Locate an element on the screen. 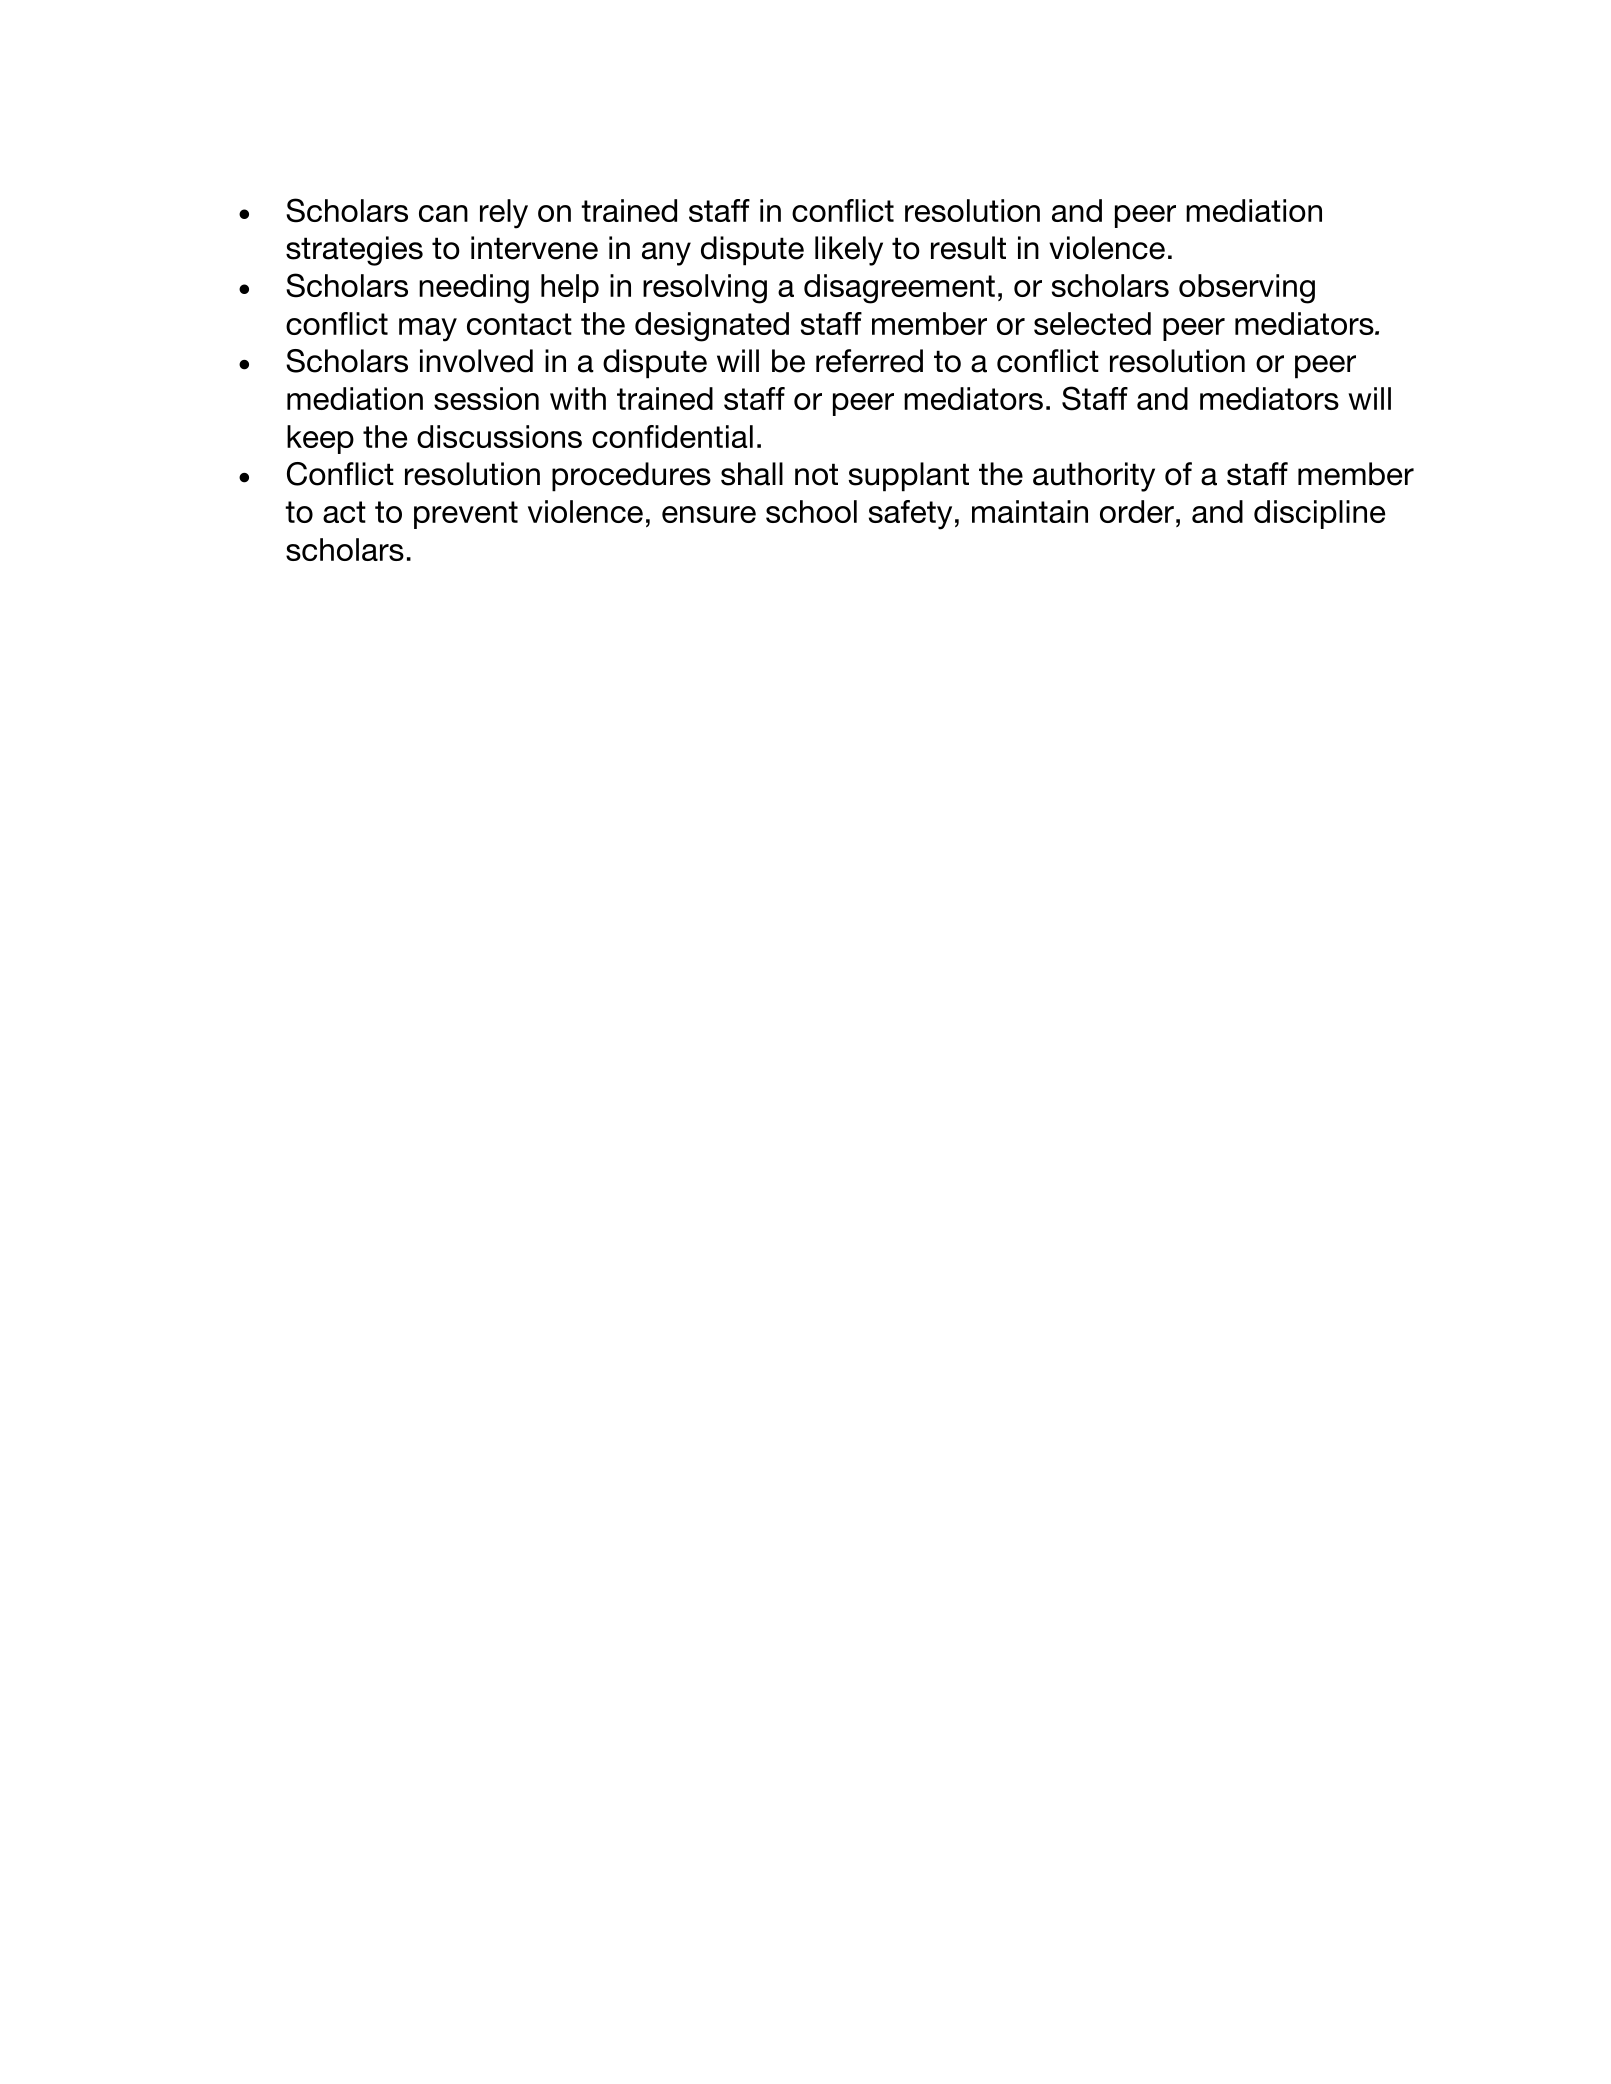 The height and width of the screenshot is (2084, 1611). can is located at coordinates (443, 213).
